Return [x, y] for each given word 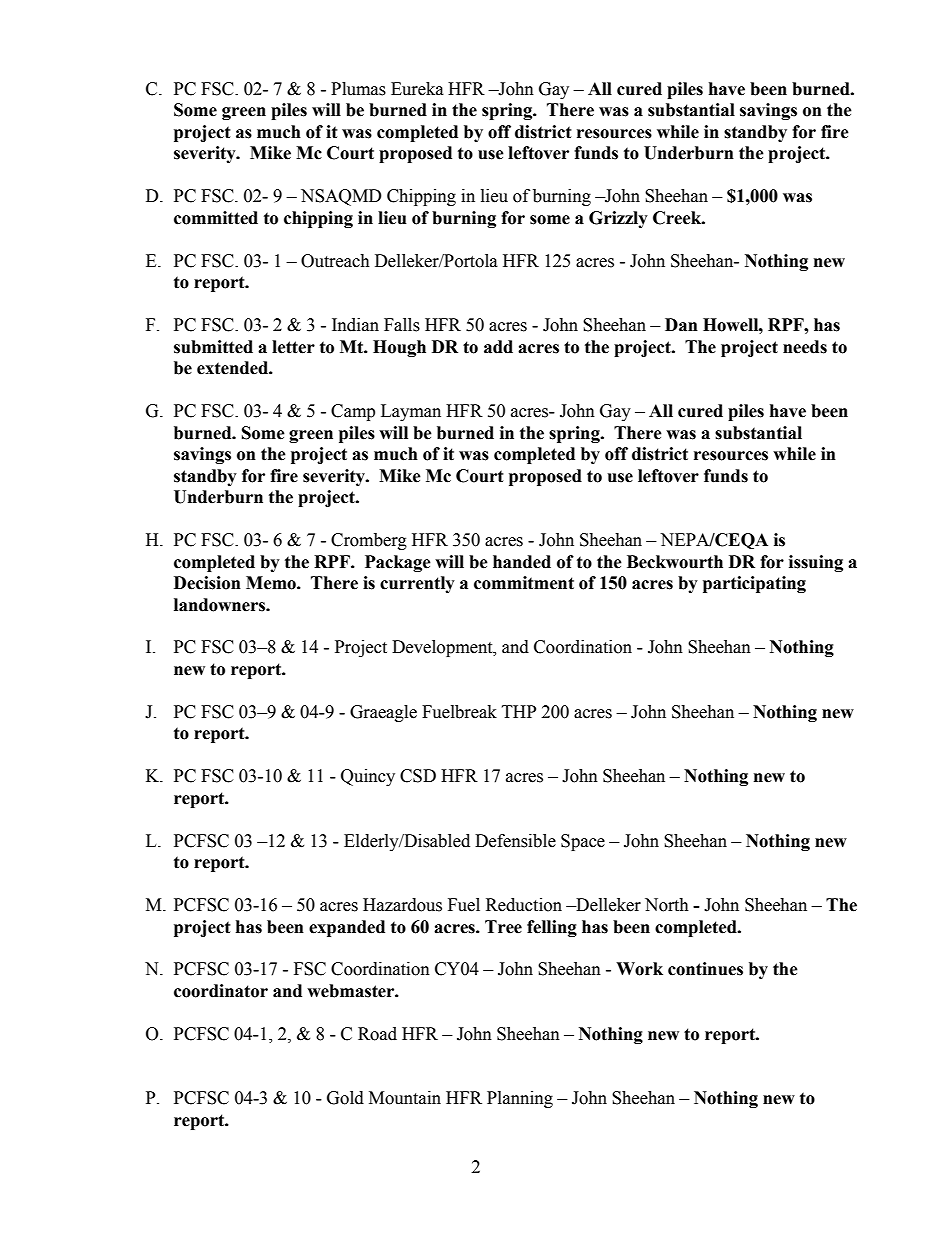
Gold [345, 1098]
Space [583, 842]
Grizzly [618, 219]
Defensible [515, 841]
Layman [411, 412]
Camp [353, 412]
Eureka [417, 89]
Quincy [368, 777]
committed [216, 218]
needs [805, 347]
